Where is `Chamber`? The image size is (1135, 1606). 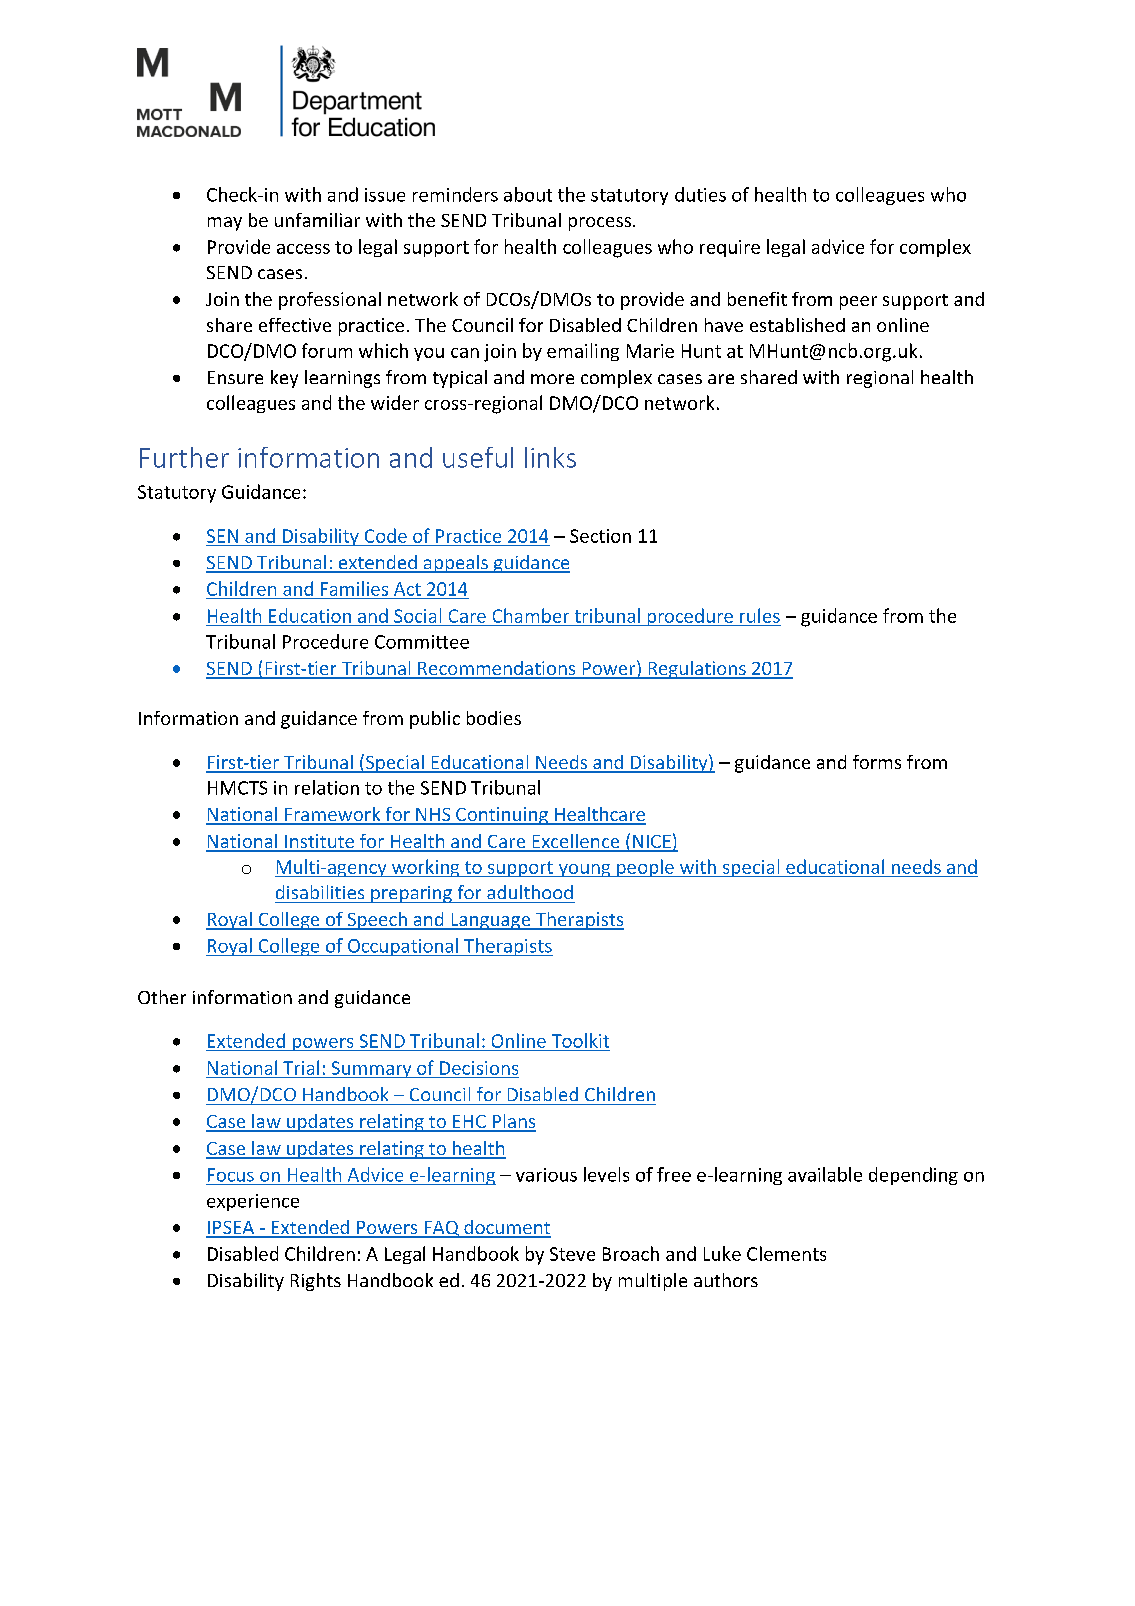
Chamber is located at coordinates (531, 615).
